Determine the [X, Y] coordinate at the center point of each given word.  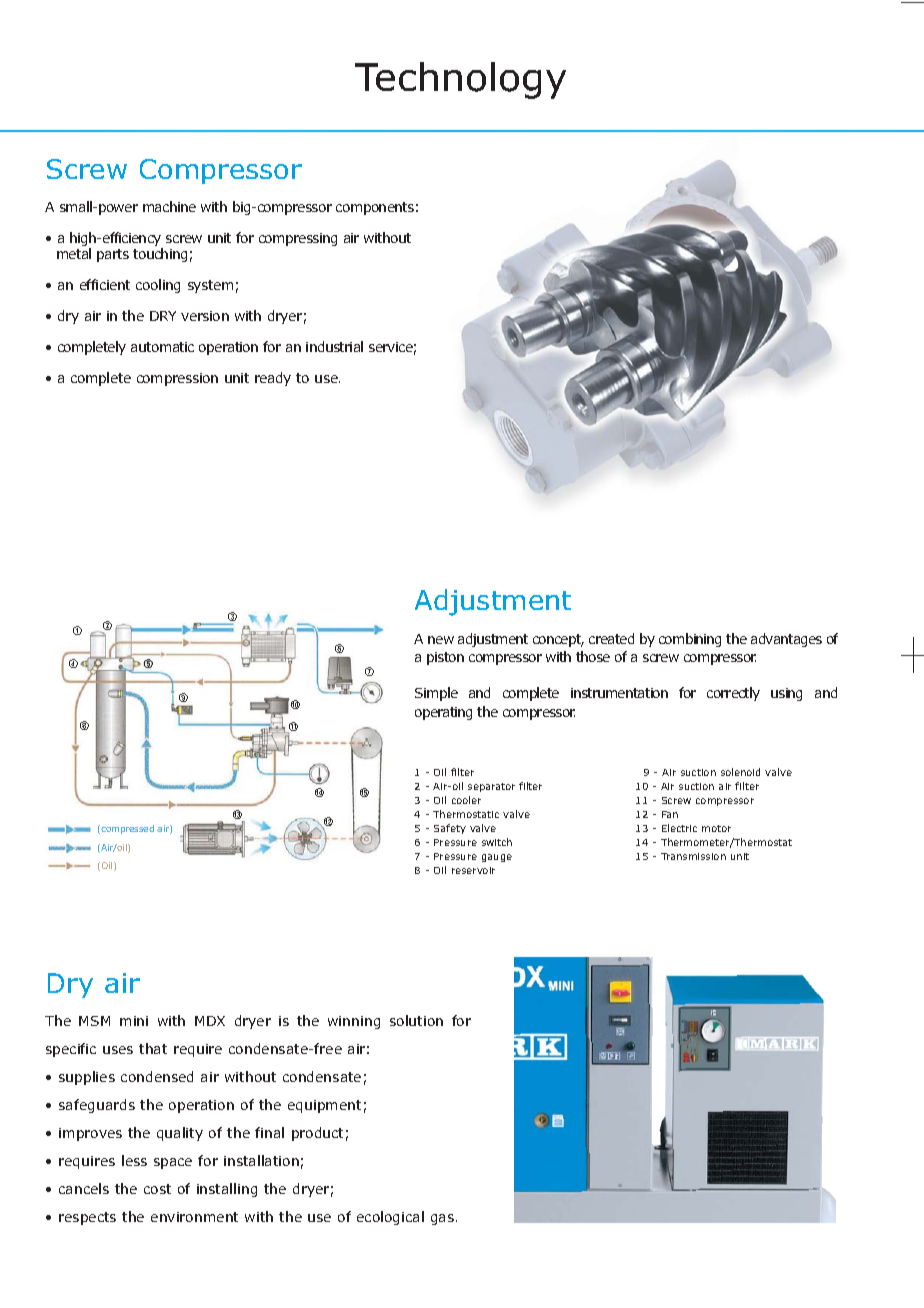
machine [169, 206]
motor [716, 828]
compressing [298, 239]
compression [177, 379]
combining [690, 640]
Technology [460, 80]
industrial [334, 346]
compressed [127, 829]
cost [157, 1189]
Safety [450, 829]
